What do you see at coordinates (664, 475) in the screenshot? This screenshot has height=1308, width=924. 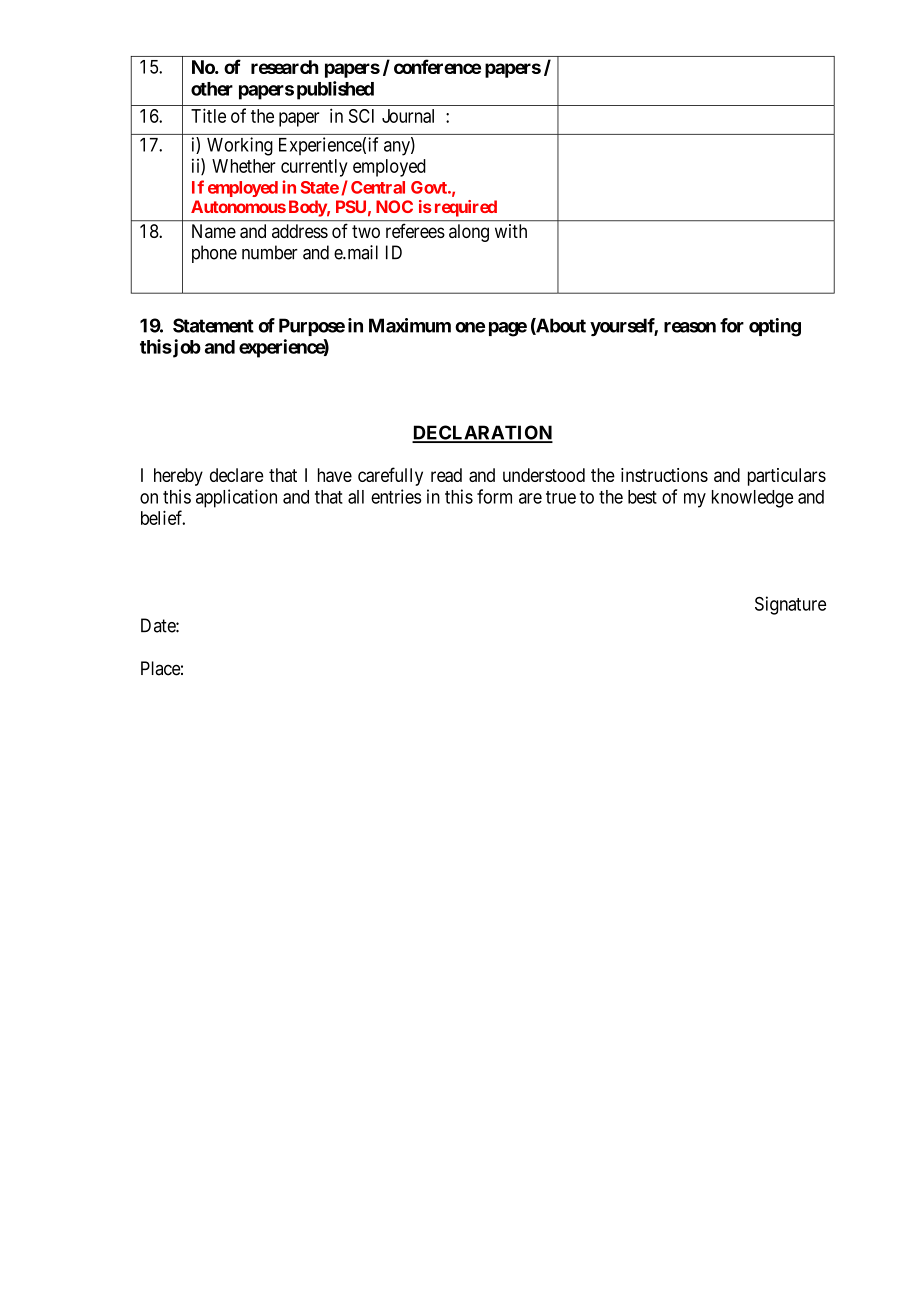 I see `instructions` at bounding box center [664, 475].
